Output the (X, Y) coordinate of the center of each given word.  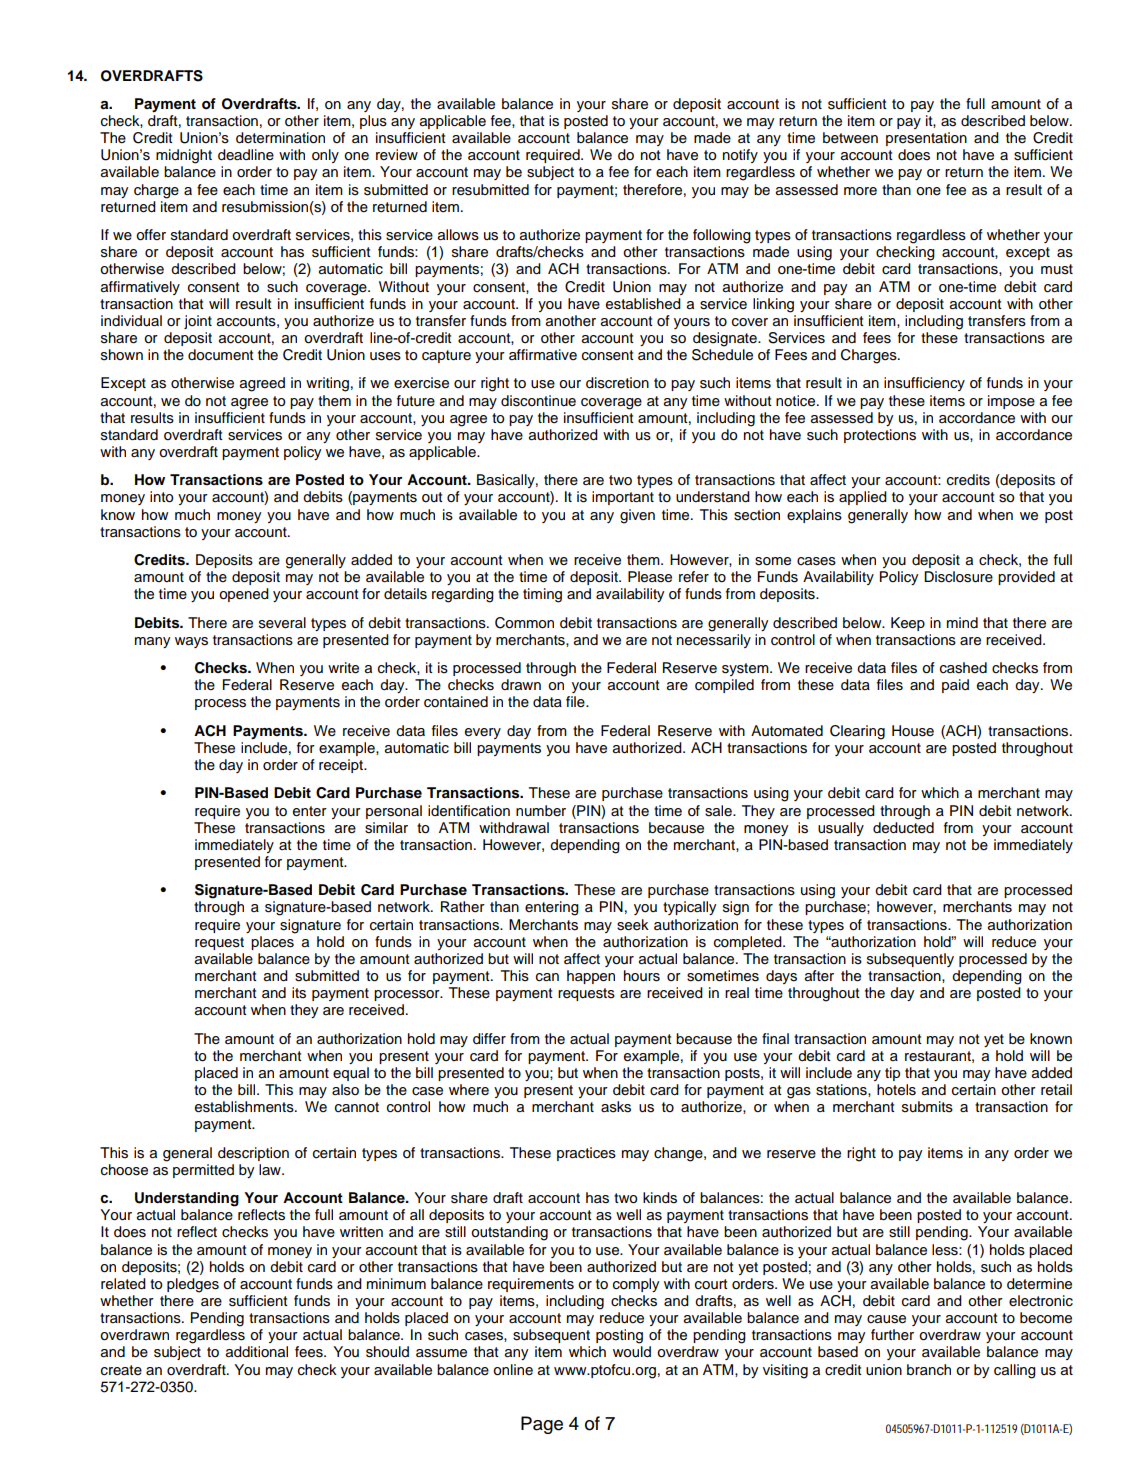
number (541, 810)
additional (257, 1352)
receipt (342, 766)
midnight (184, 156)
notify (740, 156)
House (913, 731)
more (860, 191)
